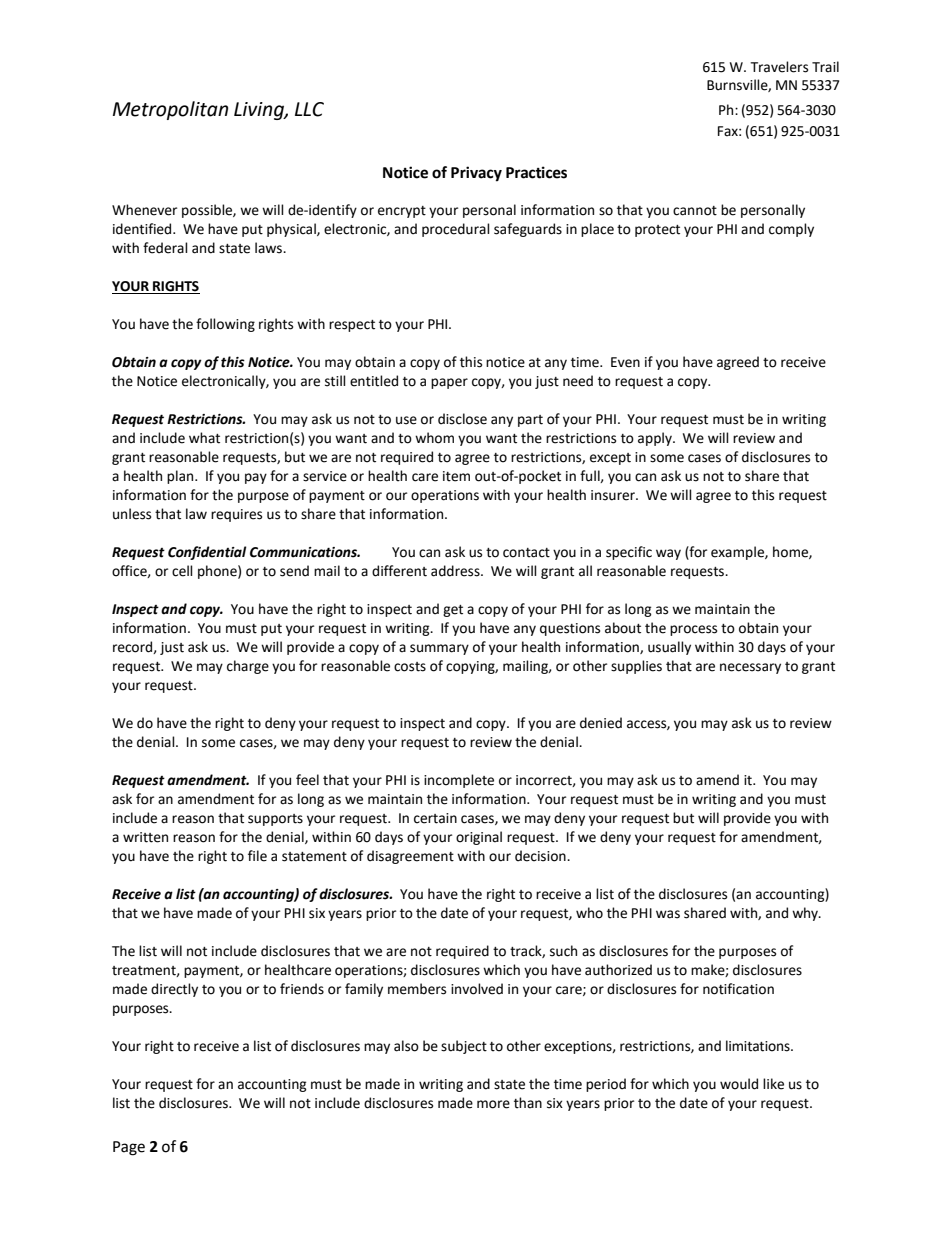  Describe the element at coordinates (476, 174) in the image. I see `Privacy` at that location.
